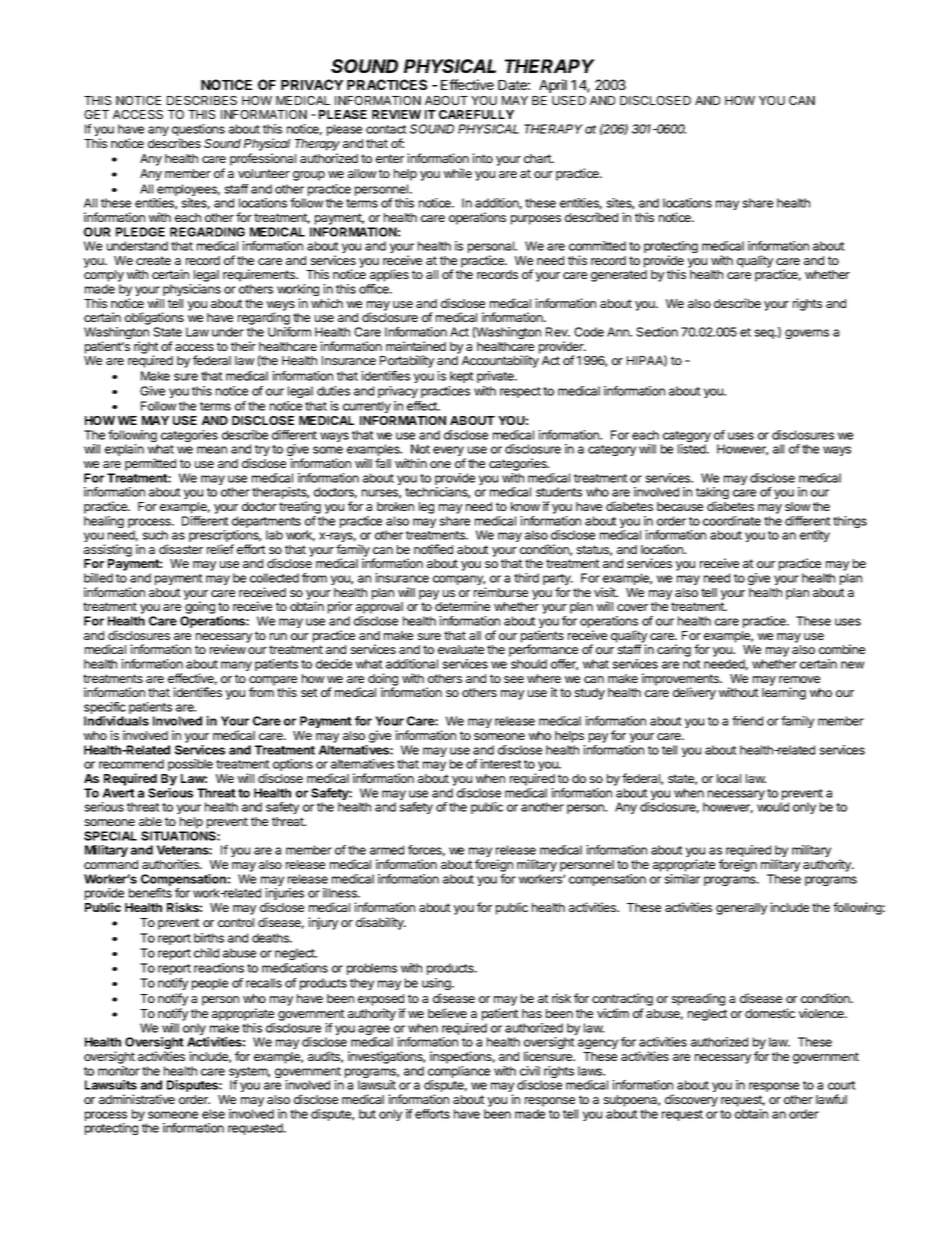  What do you see at coordinates (243, 346) in the screenshot?
I see `their` at bounding box center [243, 346].
